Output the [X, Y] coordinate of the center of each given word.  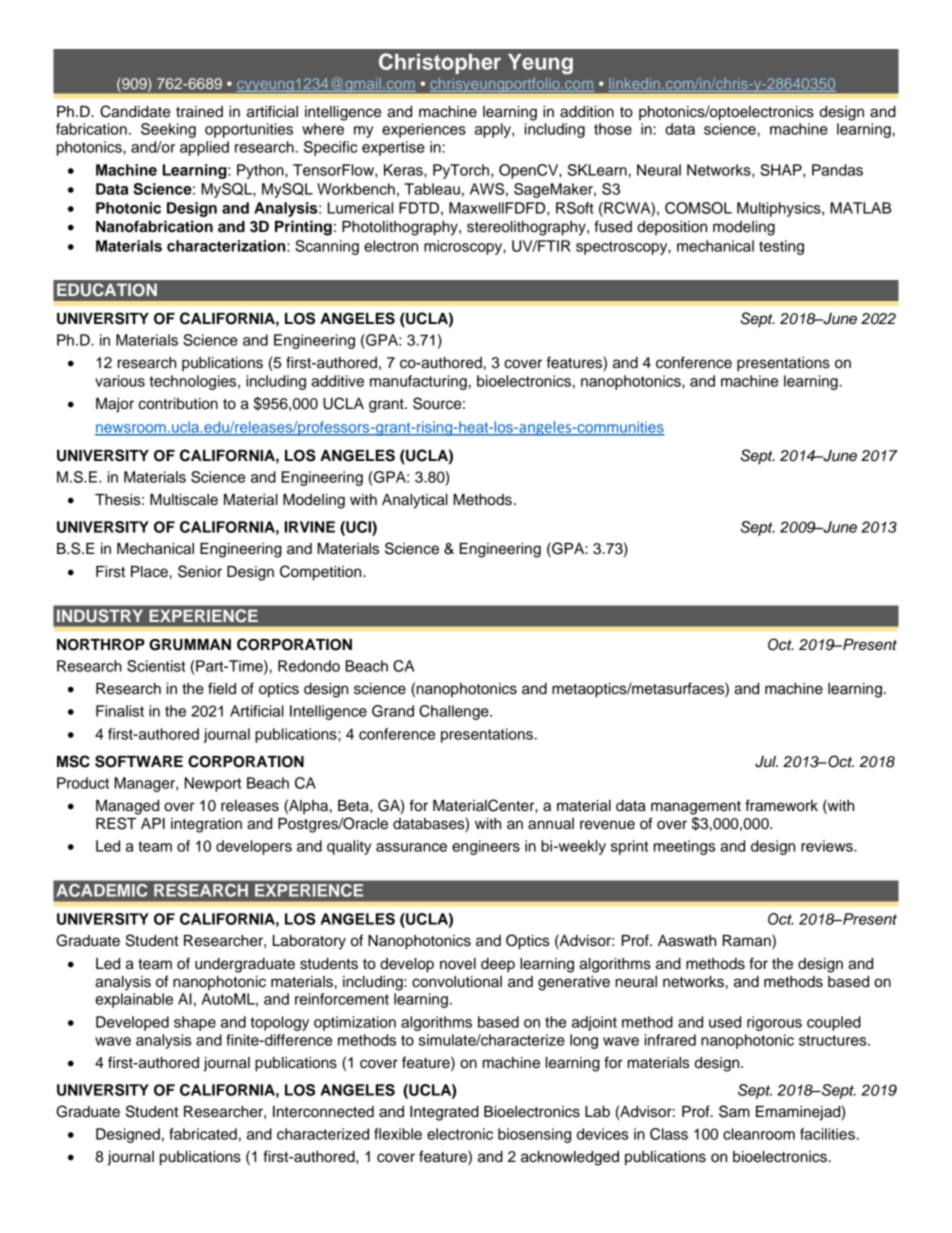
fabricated [203, 1134]
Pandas [837, 170]
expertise [393, 148]
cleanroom [759, 1134]
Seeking [168, 130]
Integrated [444, 1113]
